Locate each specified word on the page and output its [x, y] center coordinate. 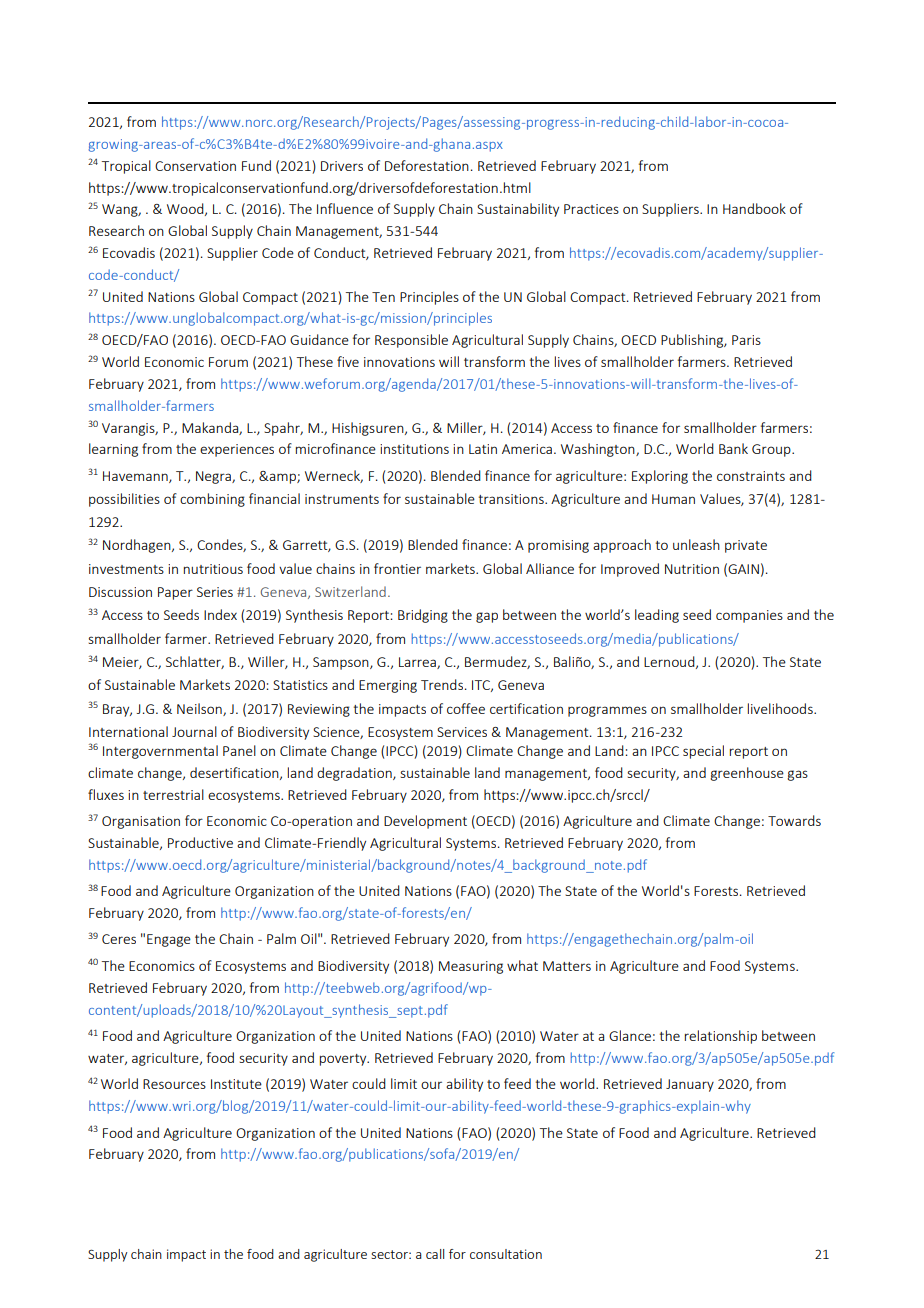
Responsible [411, 341]
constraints [751, 476]
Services [462, 732]
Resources [174, 1084]
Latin [483, 449]
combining [212, 500]
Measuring [471, 967]
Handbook [754, 208]
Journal [194, 731]
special [703, 752]
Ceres [119, 939]
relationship [721, 1037]
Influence [345, 208]
